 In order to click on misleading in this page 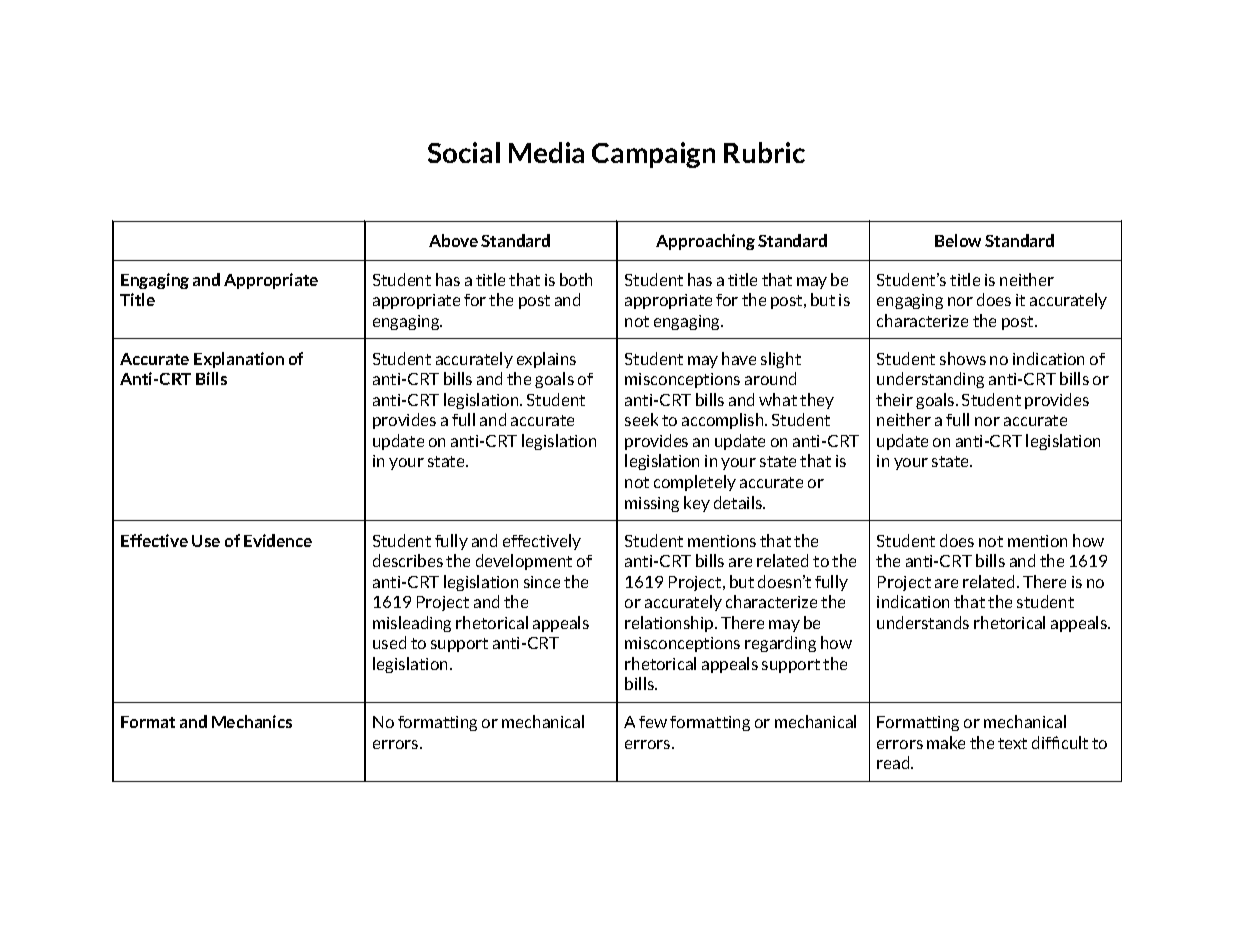, I will do `click(412, 624)`.
